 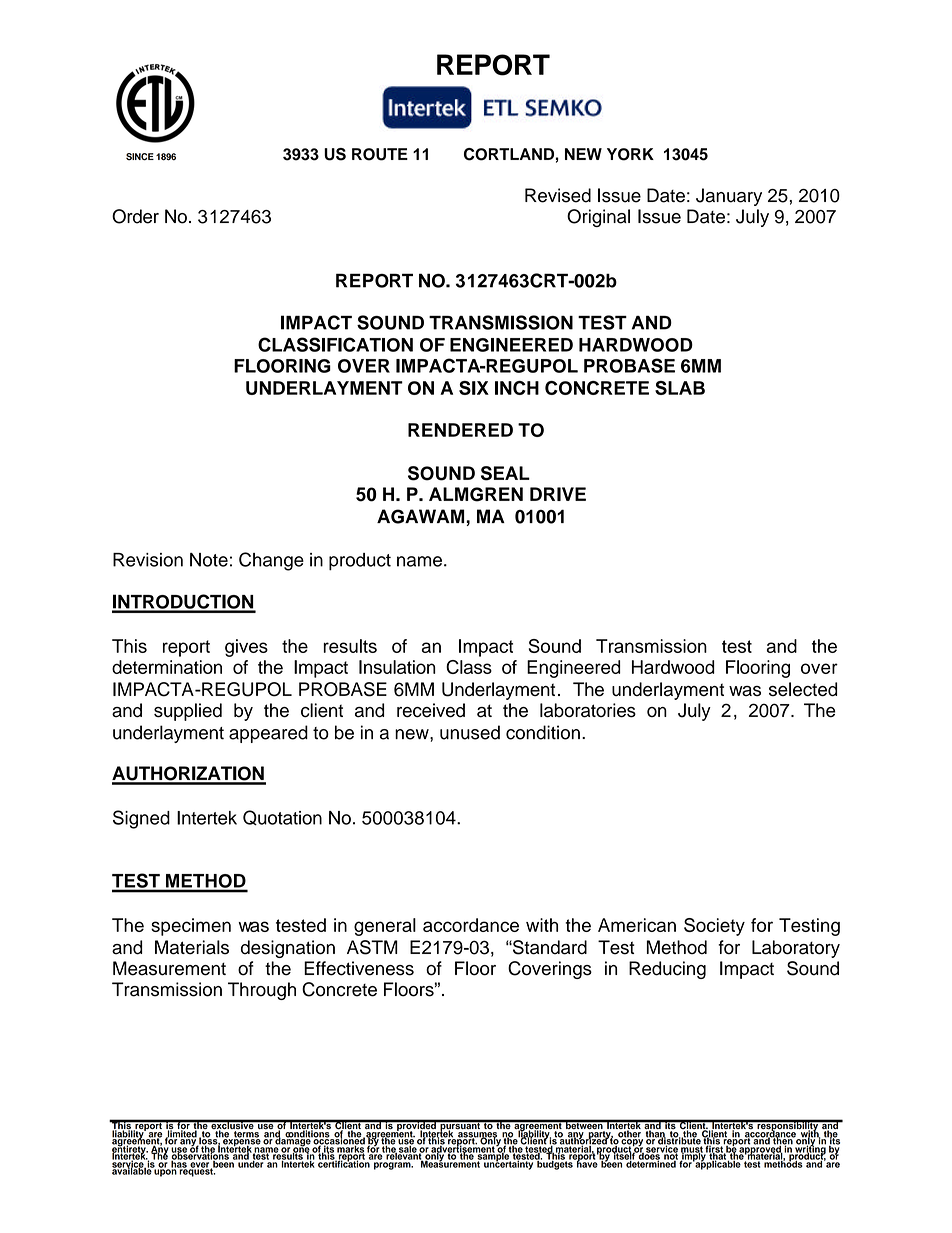 I want to click on Revised, so click(x=558, y=195).
